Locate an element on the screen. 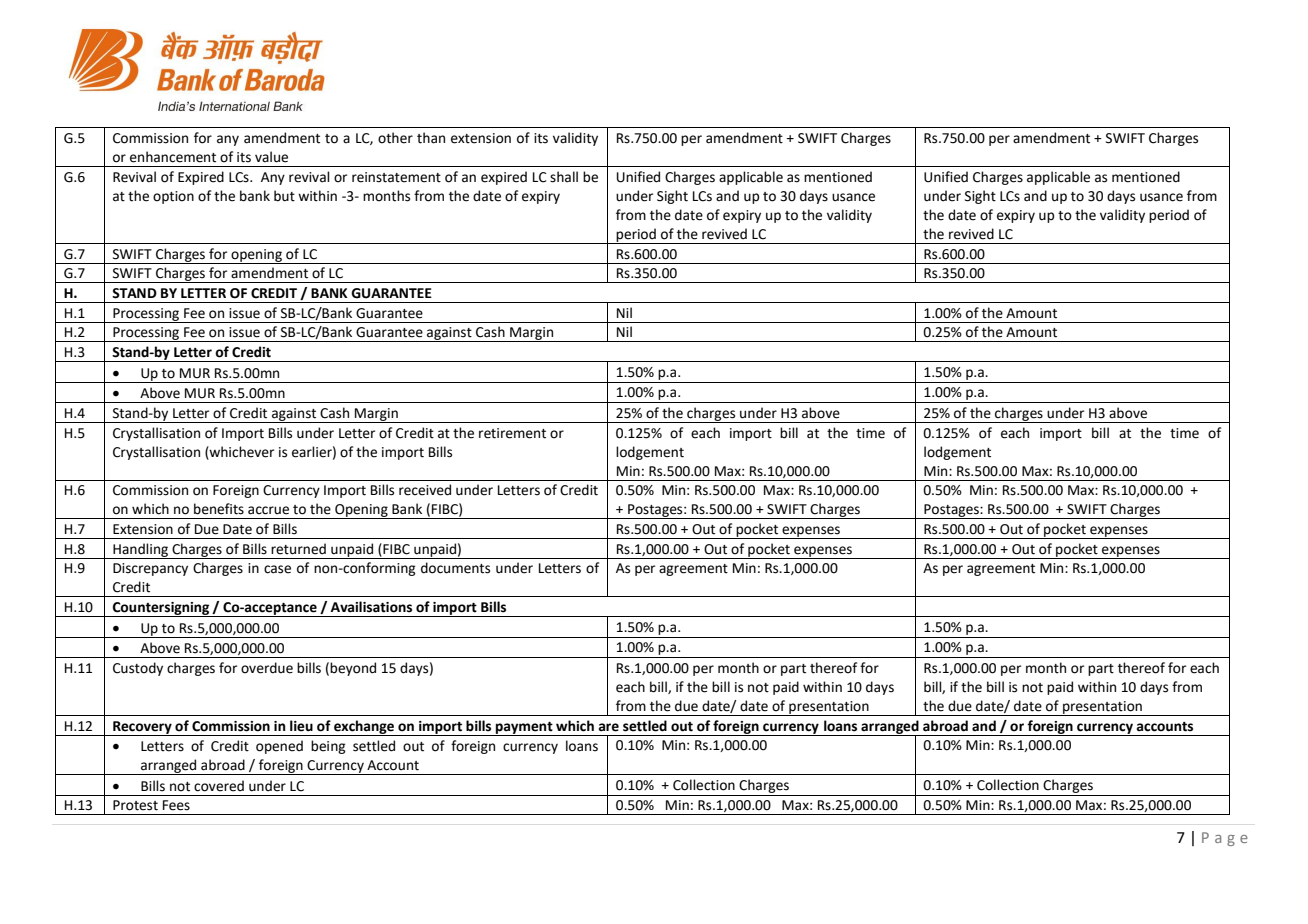 This screenshot has width=1308, height=924. enhancement is located at coordinates (173, 157).
